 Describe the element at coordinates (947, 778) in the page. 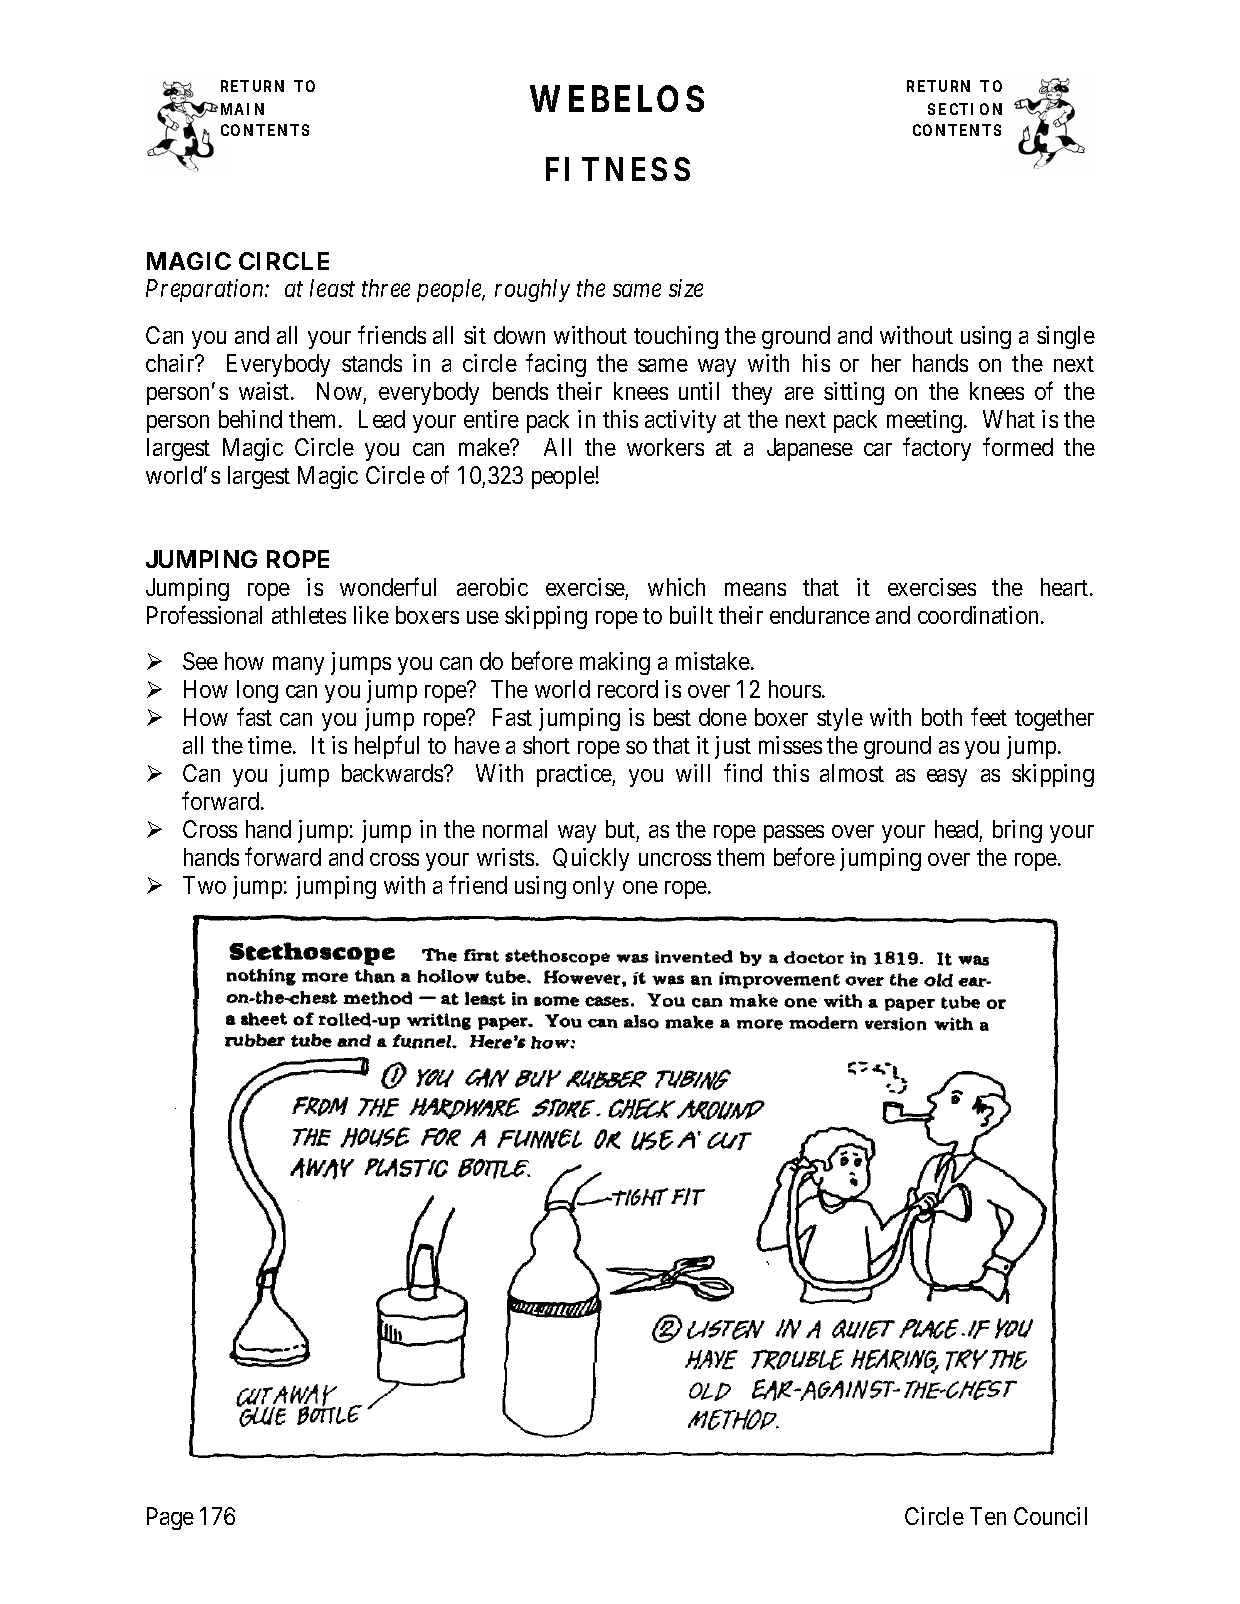

I see `easy` at that location.
